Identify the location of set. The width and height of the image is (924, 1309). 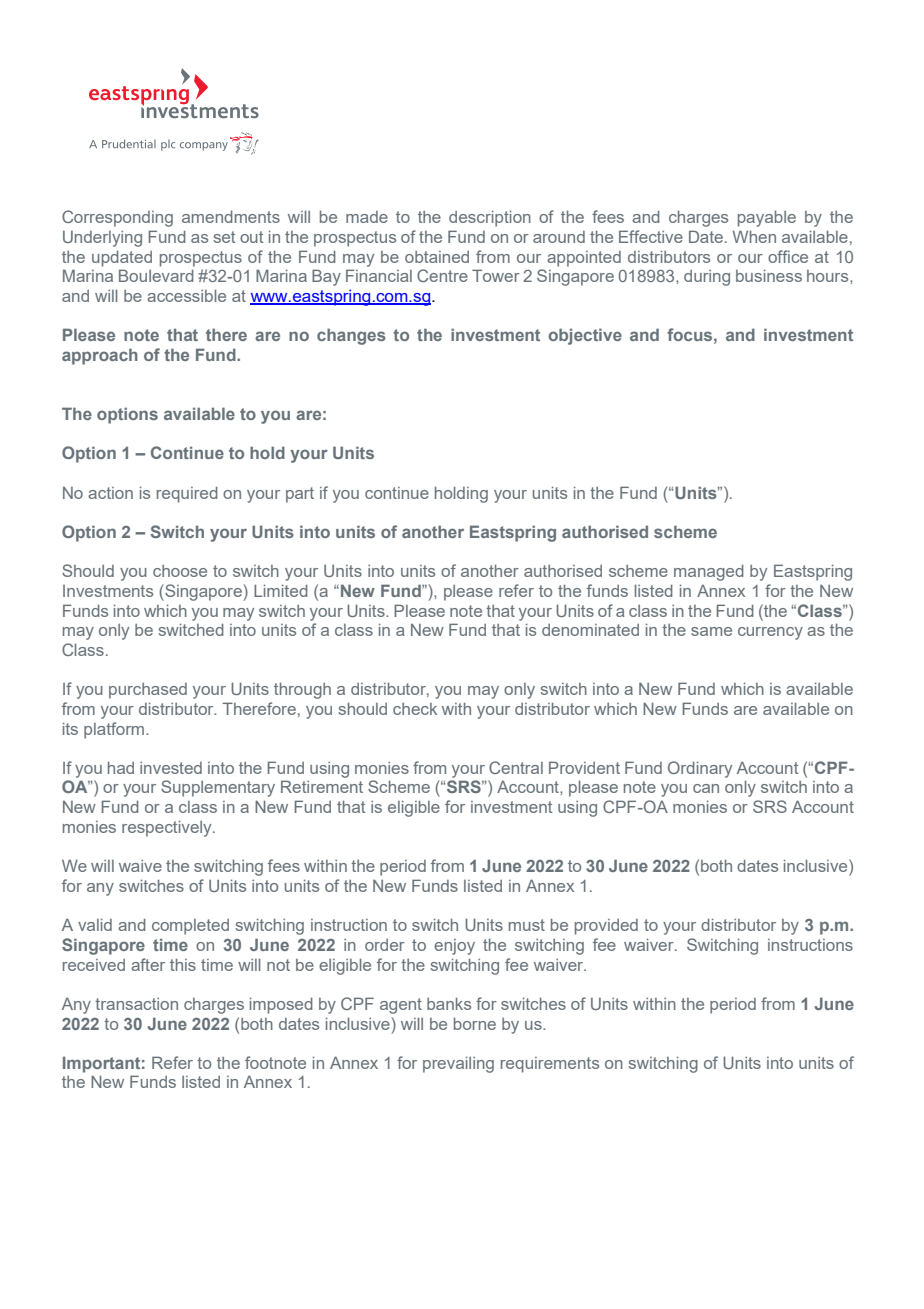
(224, 237).
